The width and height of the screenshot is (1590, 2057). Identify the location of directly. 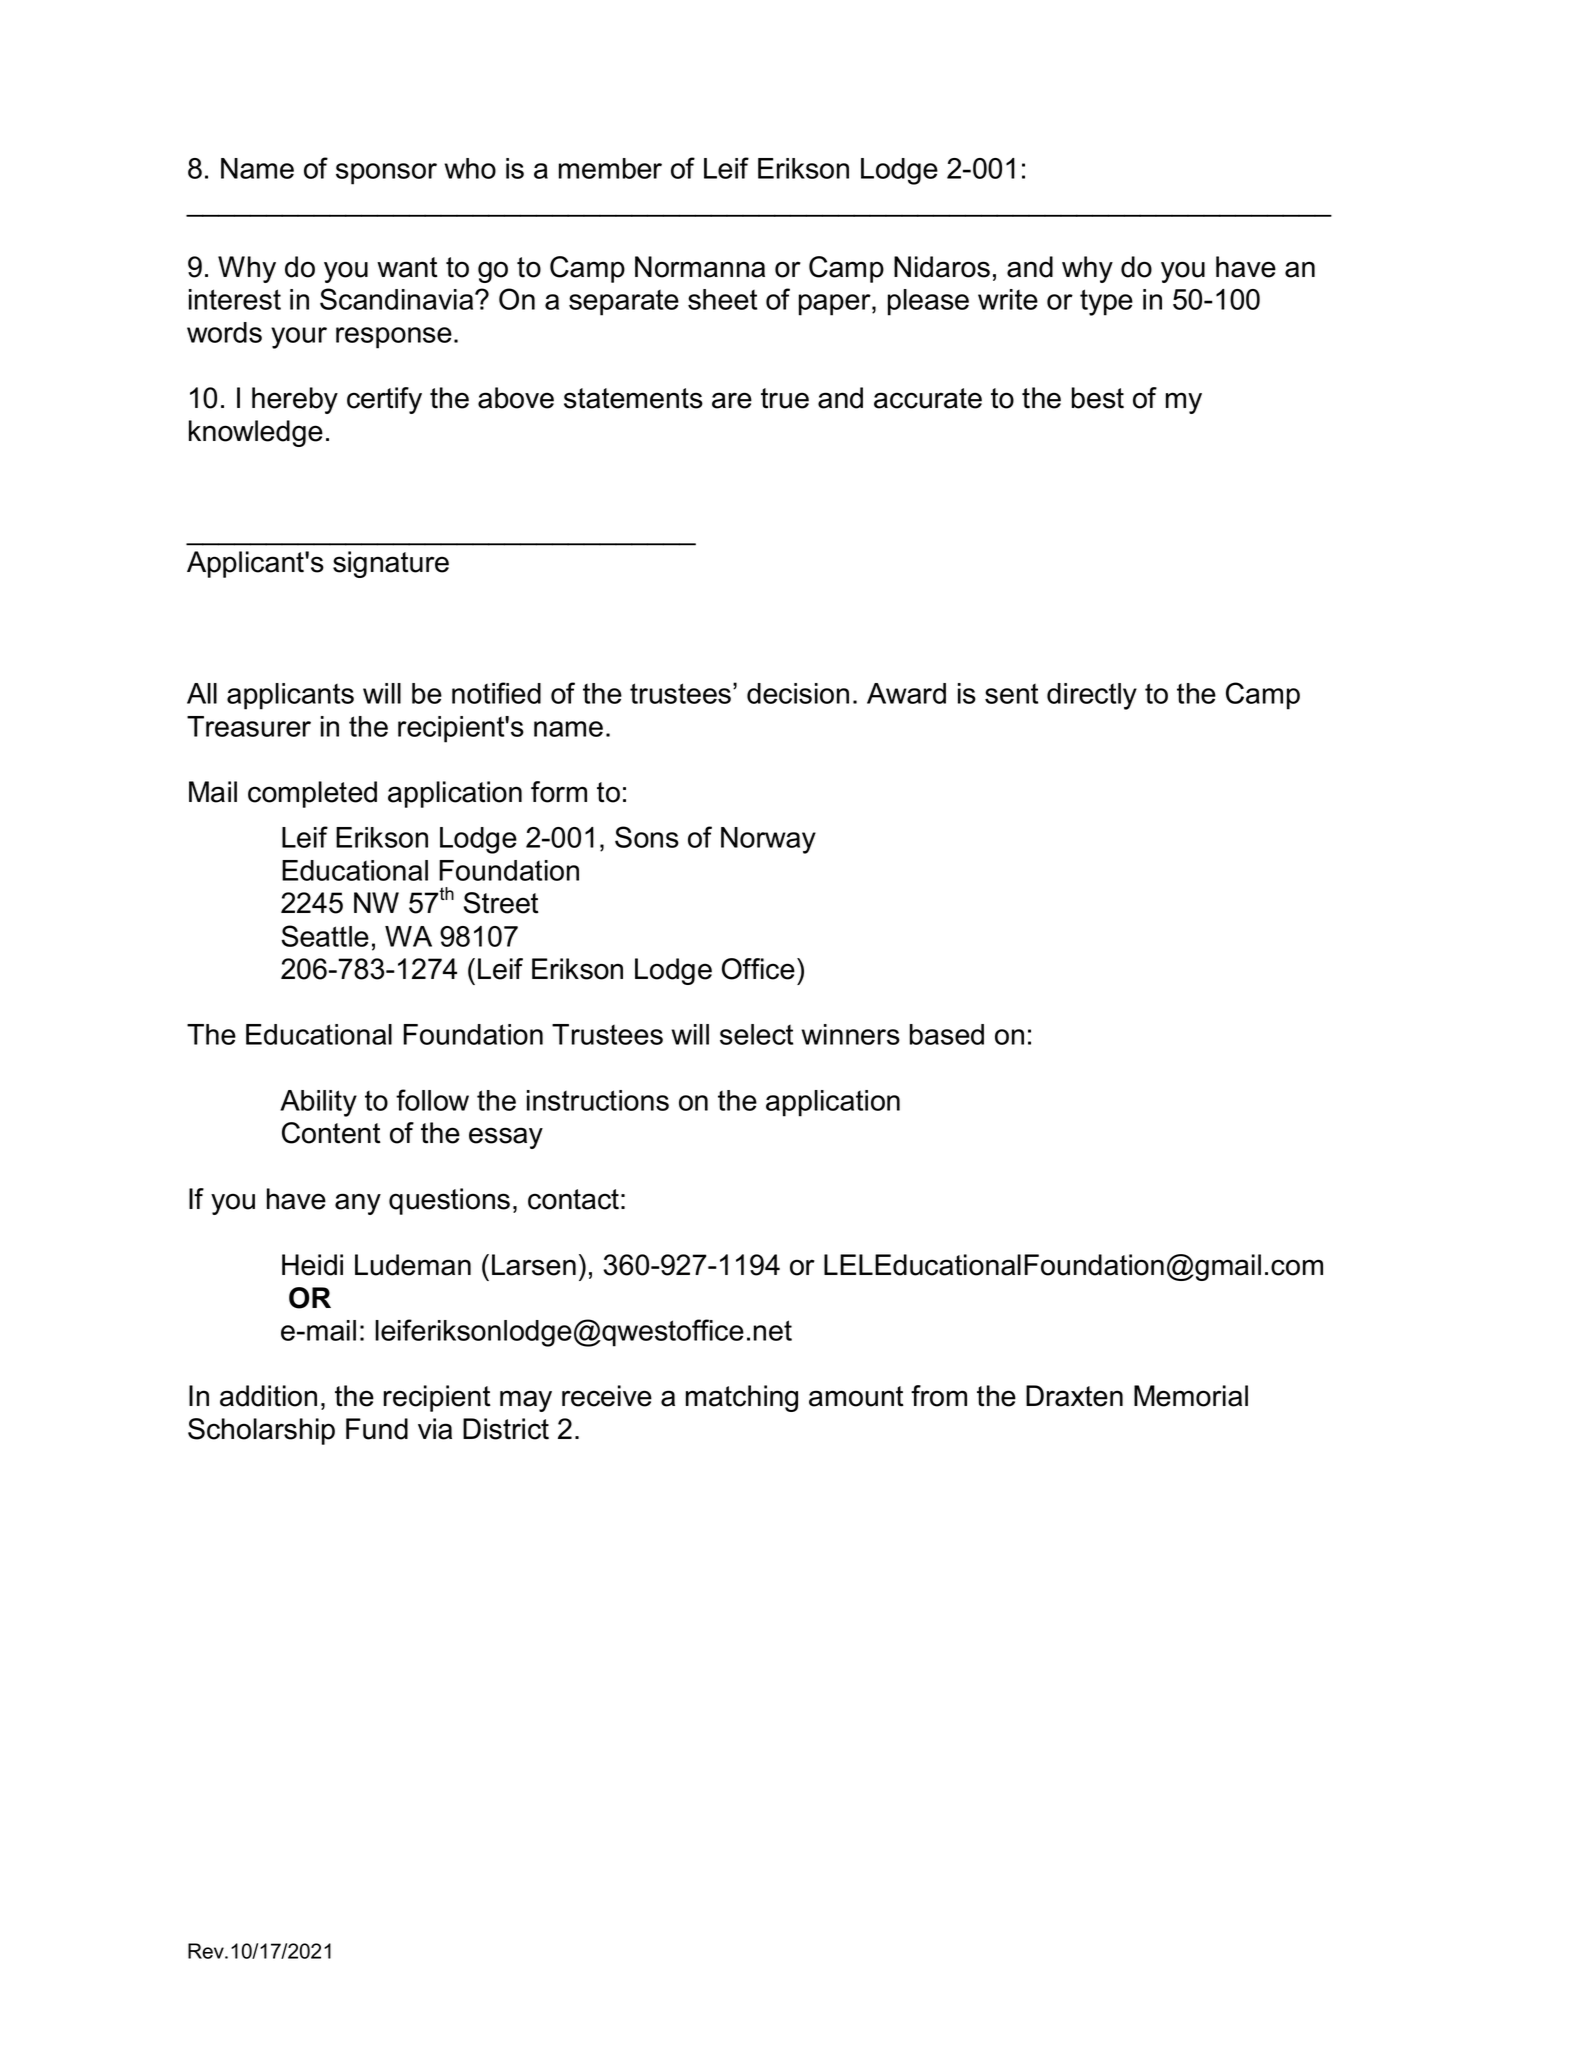
(1092, 696).
